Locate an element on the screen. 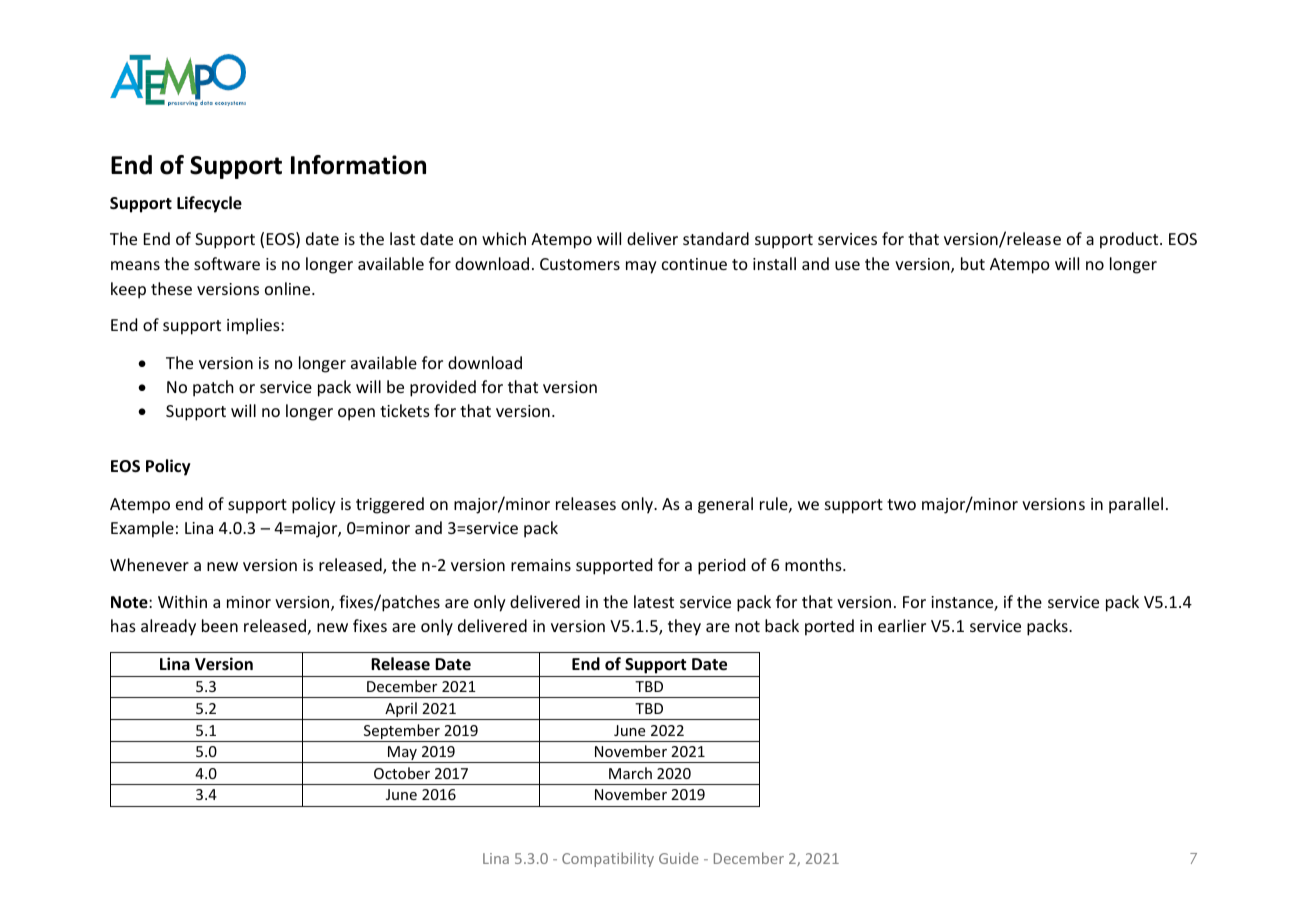 The image size is (1308, 924). October is located at coordinates (402, 773).
